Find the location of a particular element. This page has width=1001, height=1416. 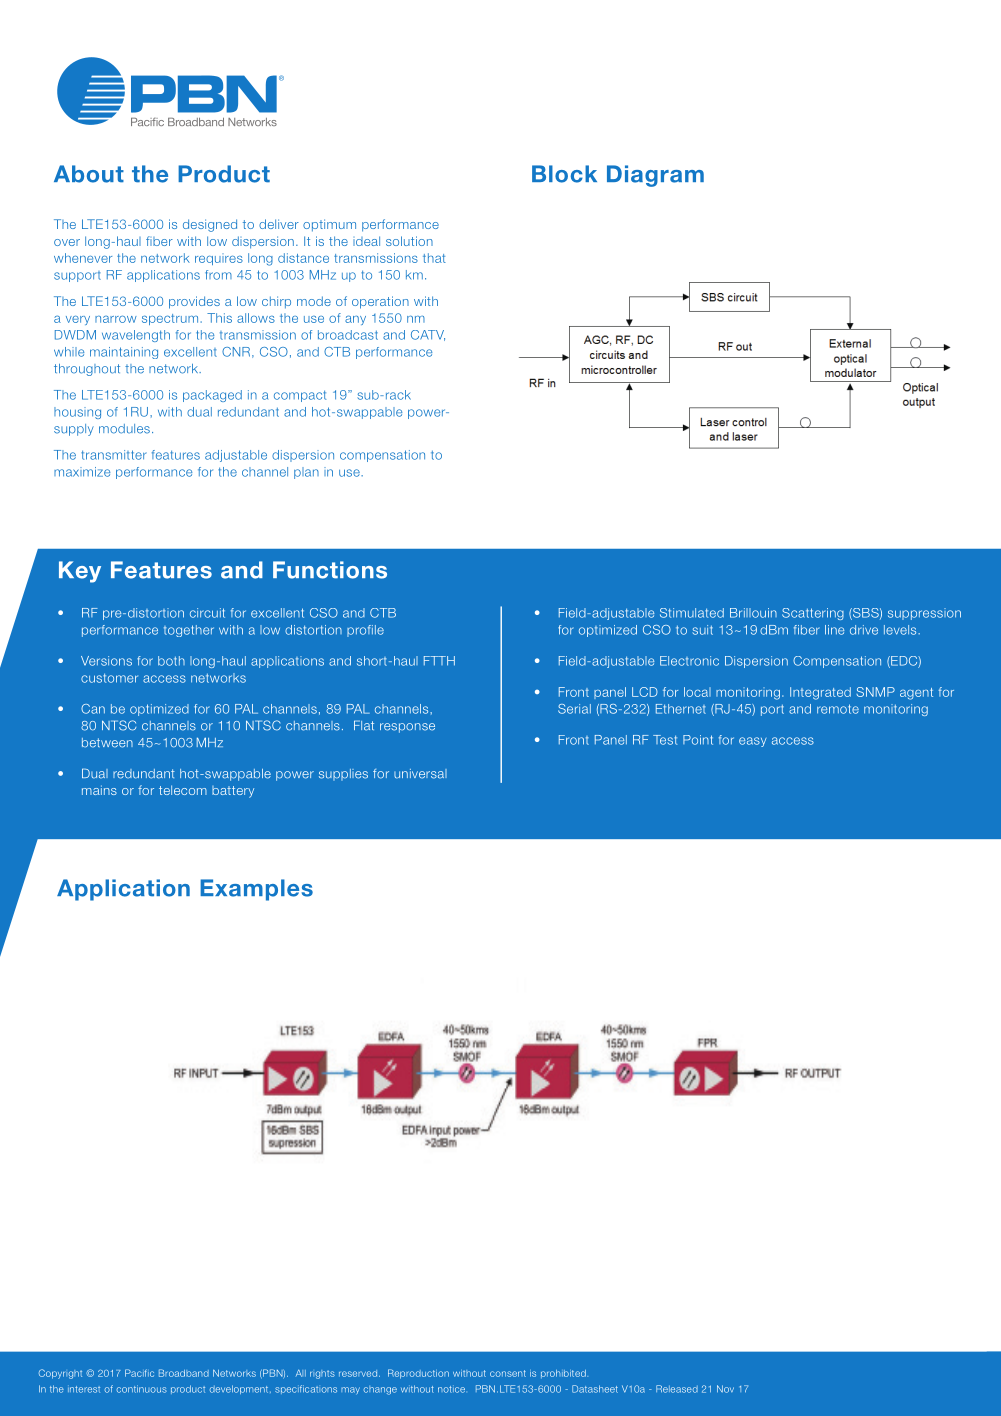

Scattering is located at coordinates (813, 614).
